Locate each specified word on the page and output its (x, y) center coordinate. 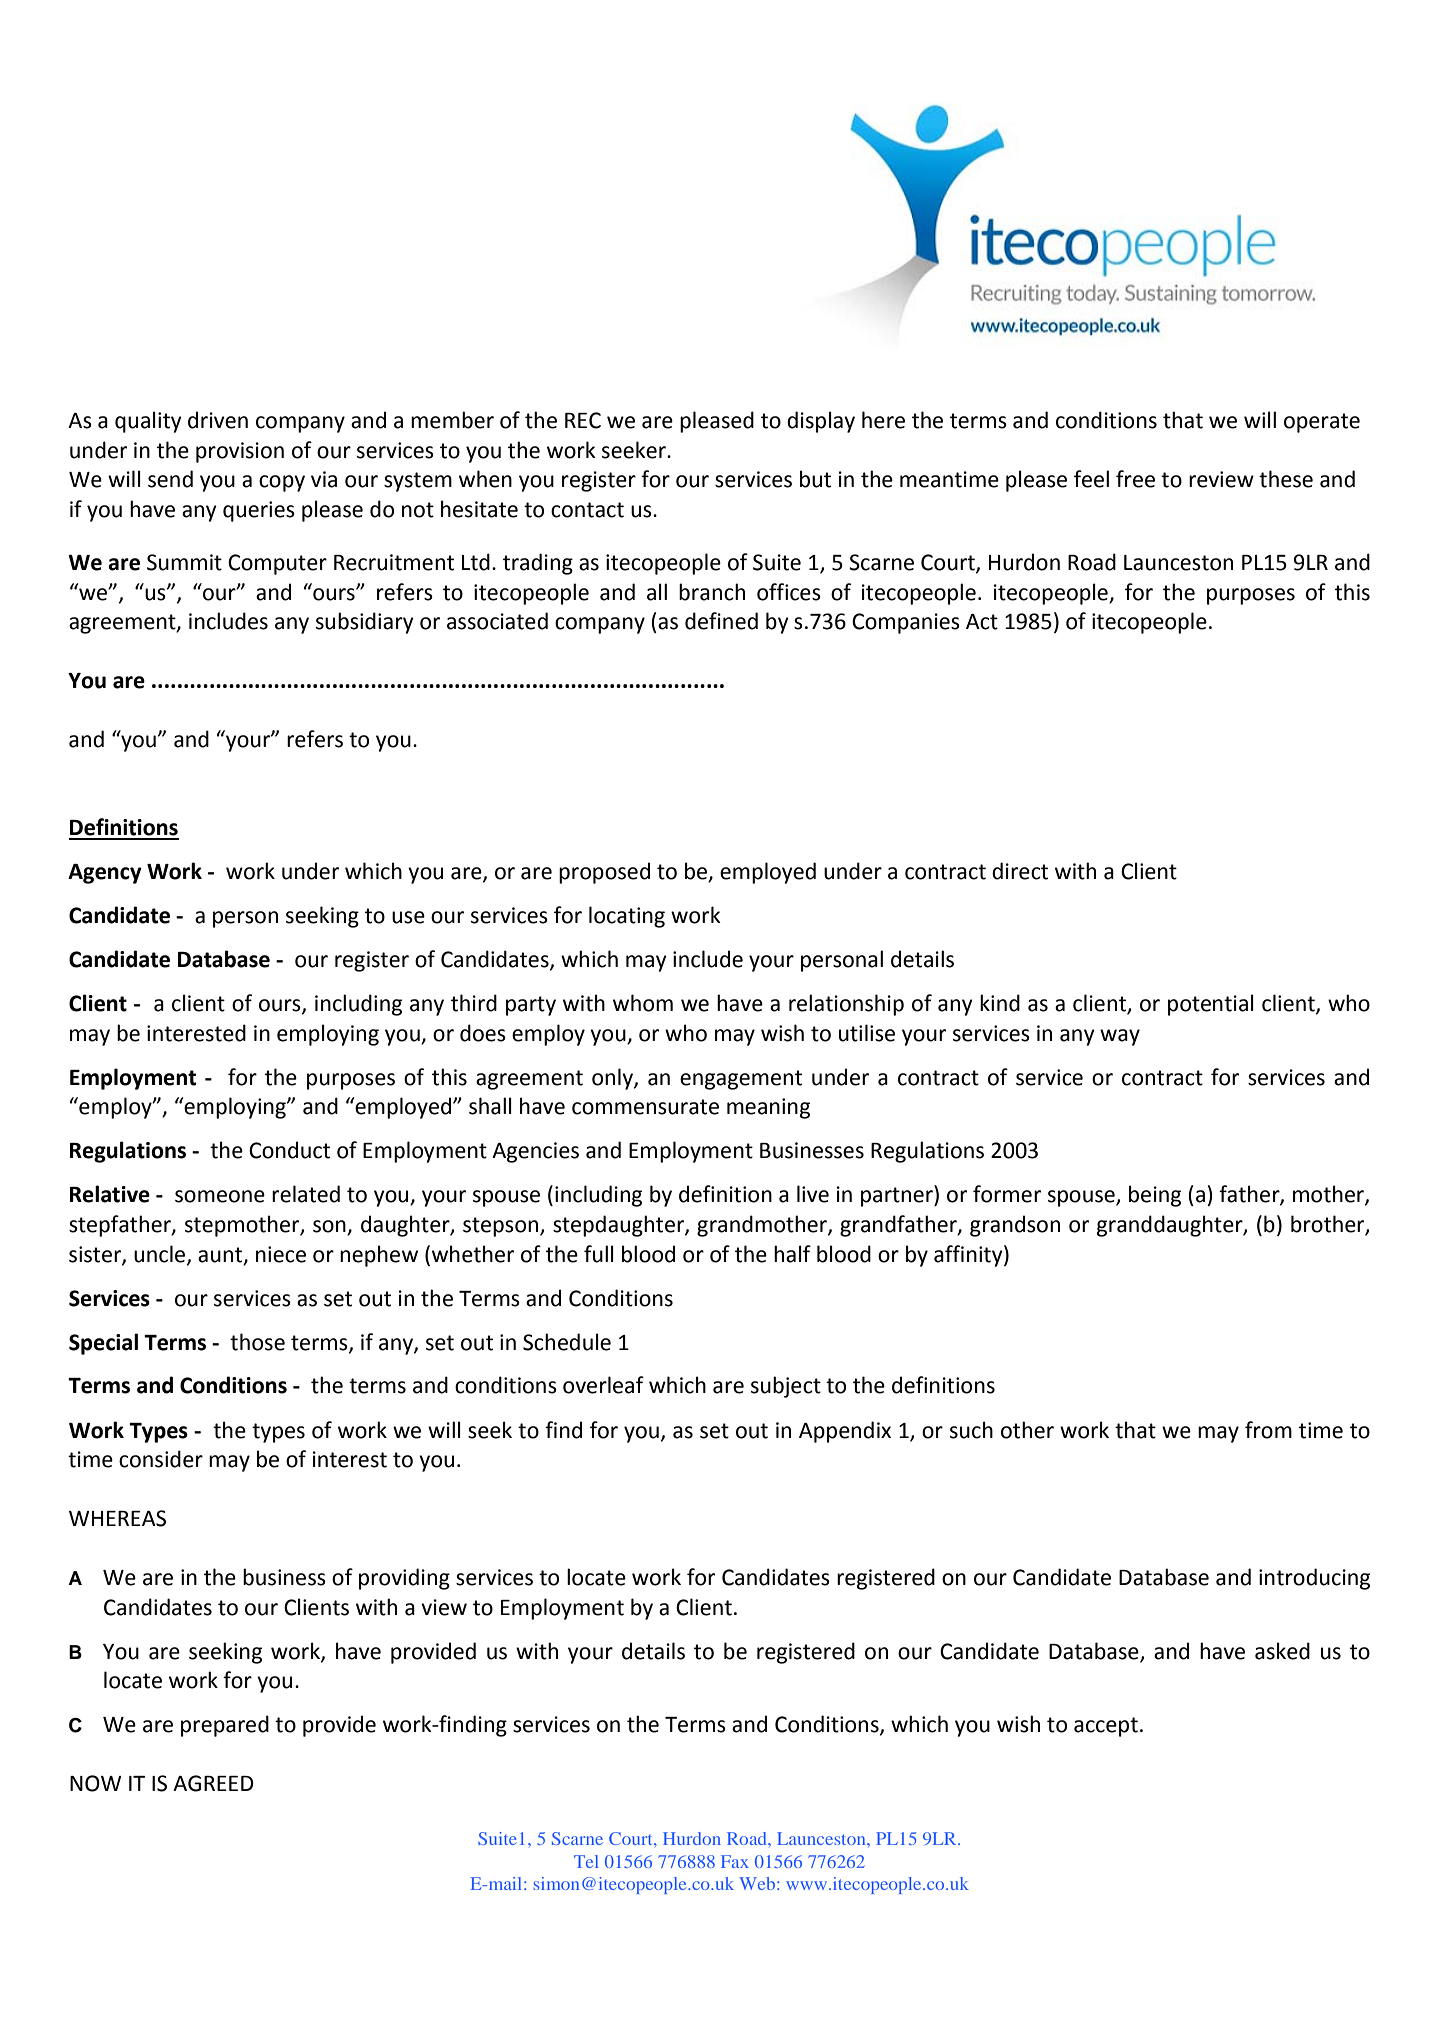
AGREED (213, 1783)
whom (643, 1003)
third (474, 1003)
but (815, 479)
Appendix (845, 1432)
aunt (221, 1255)
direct (1020, 871)
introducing (1314, 1579)
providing (404, 1579)
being (1155, 1196)
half (792, 1254)
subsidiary (365, 623)
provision (240, 452)
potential (1211, 1005)
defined (721, 621)
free (1135, 479)
